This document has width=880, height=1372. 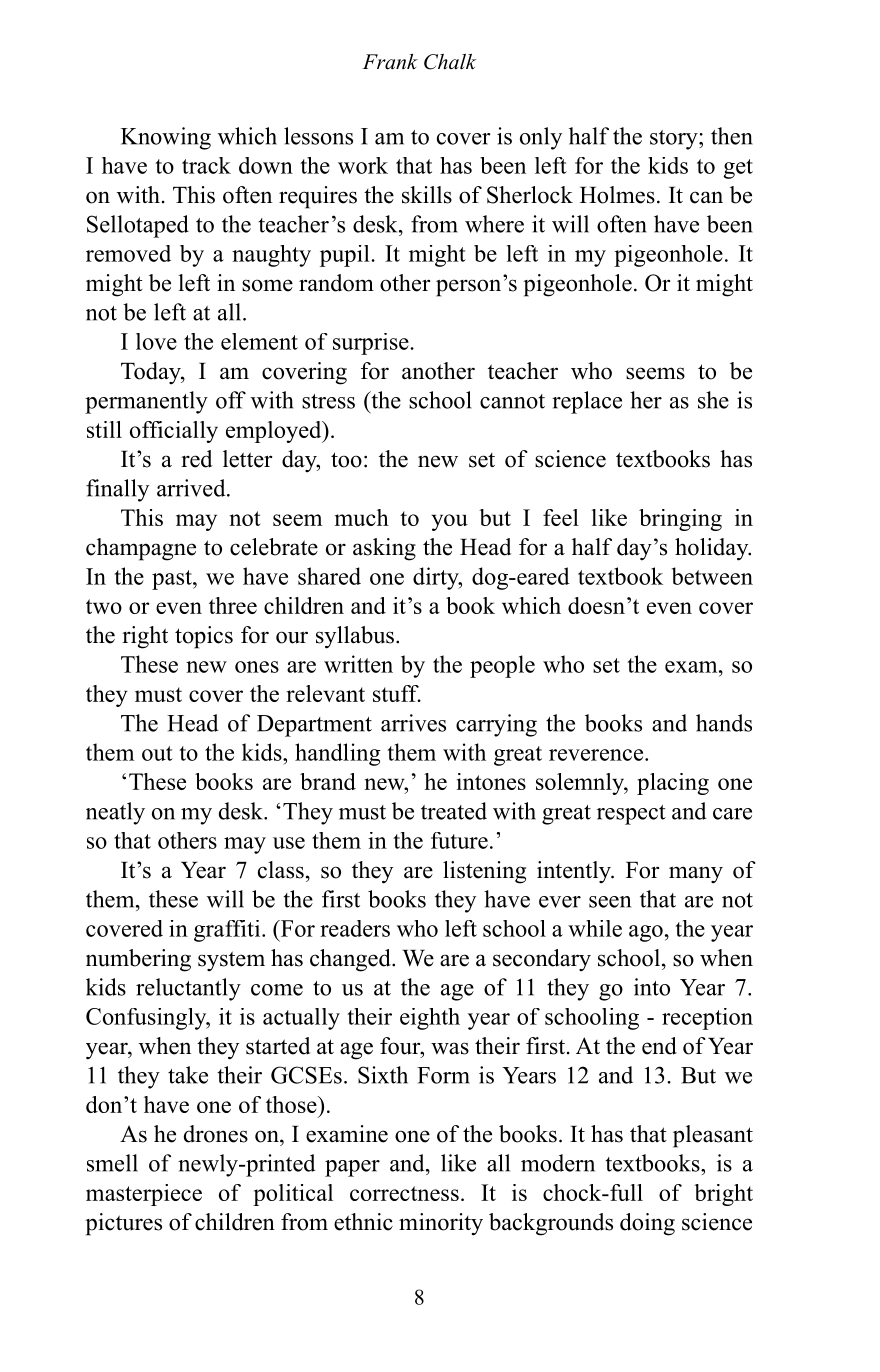 I want to click on masterpiece, so click(x=144, y=1195).
